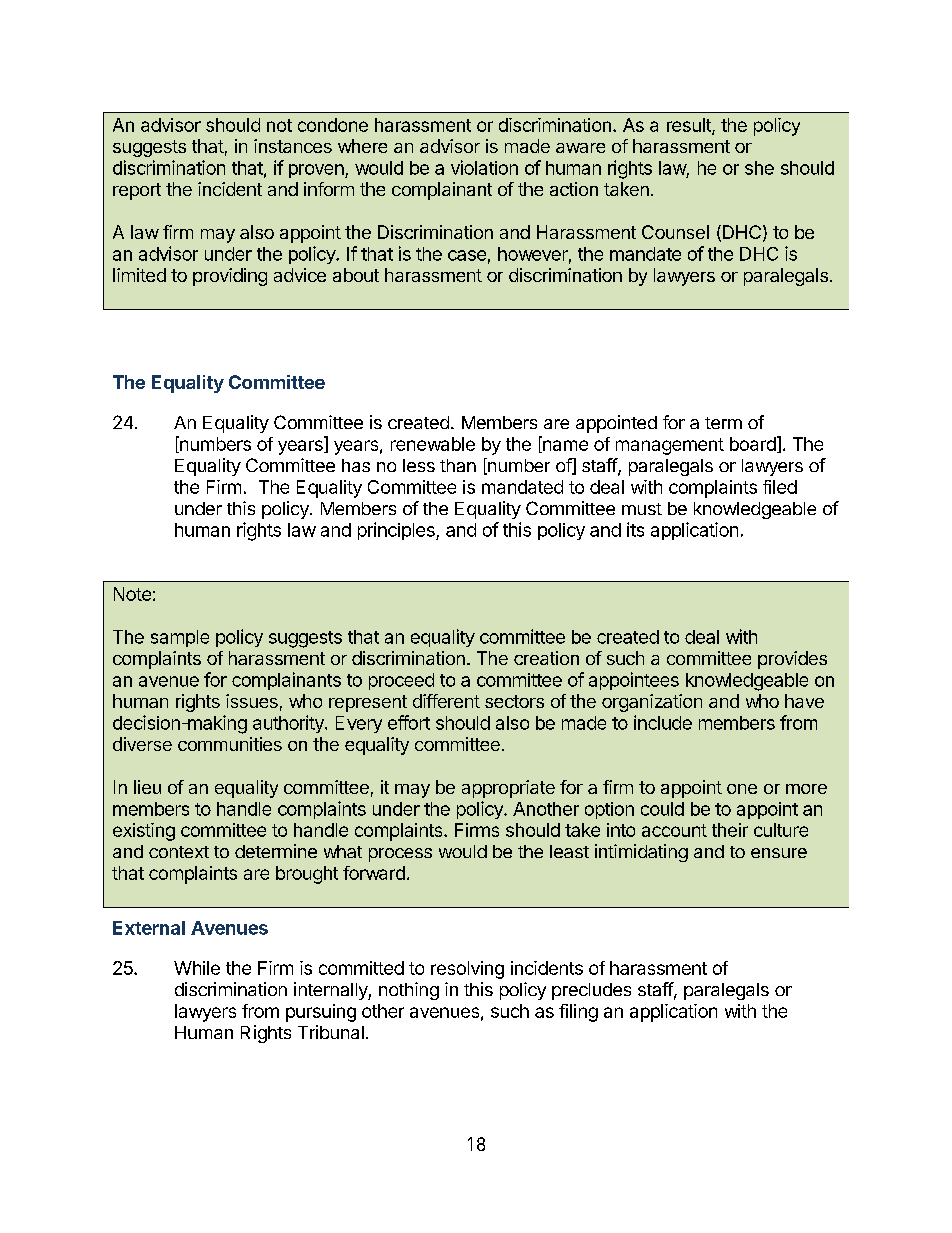 This page has height=1233, width=952. Describe the element at coordinates (484, 167) in the page. I see `violation` at that location.
